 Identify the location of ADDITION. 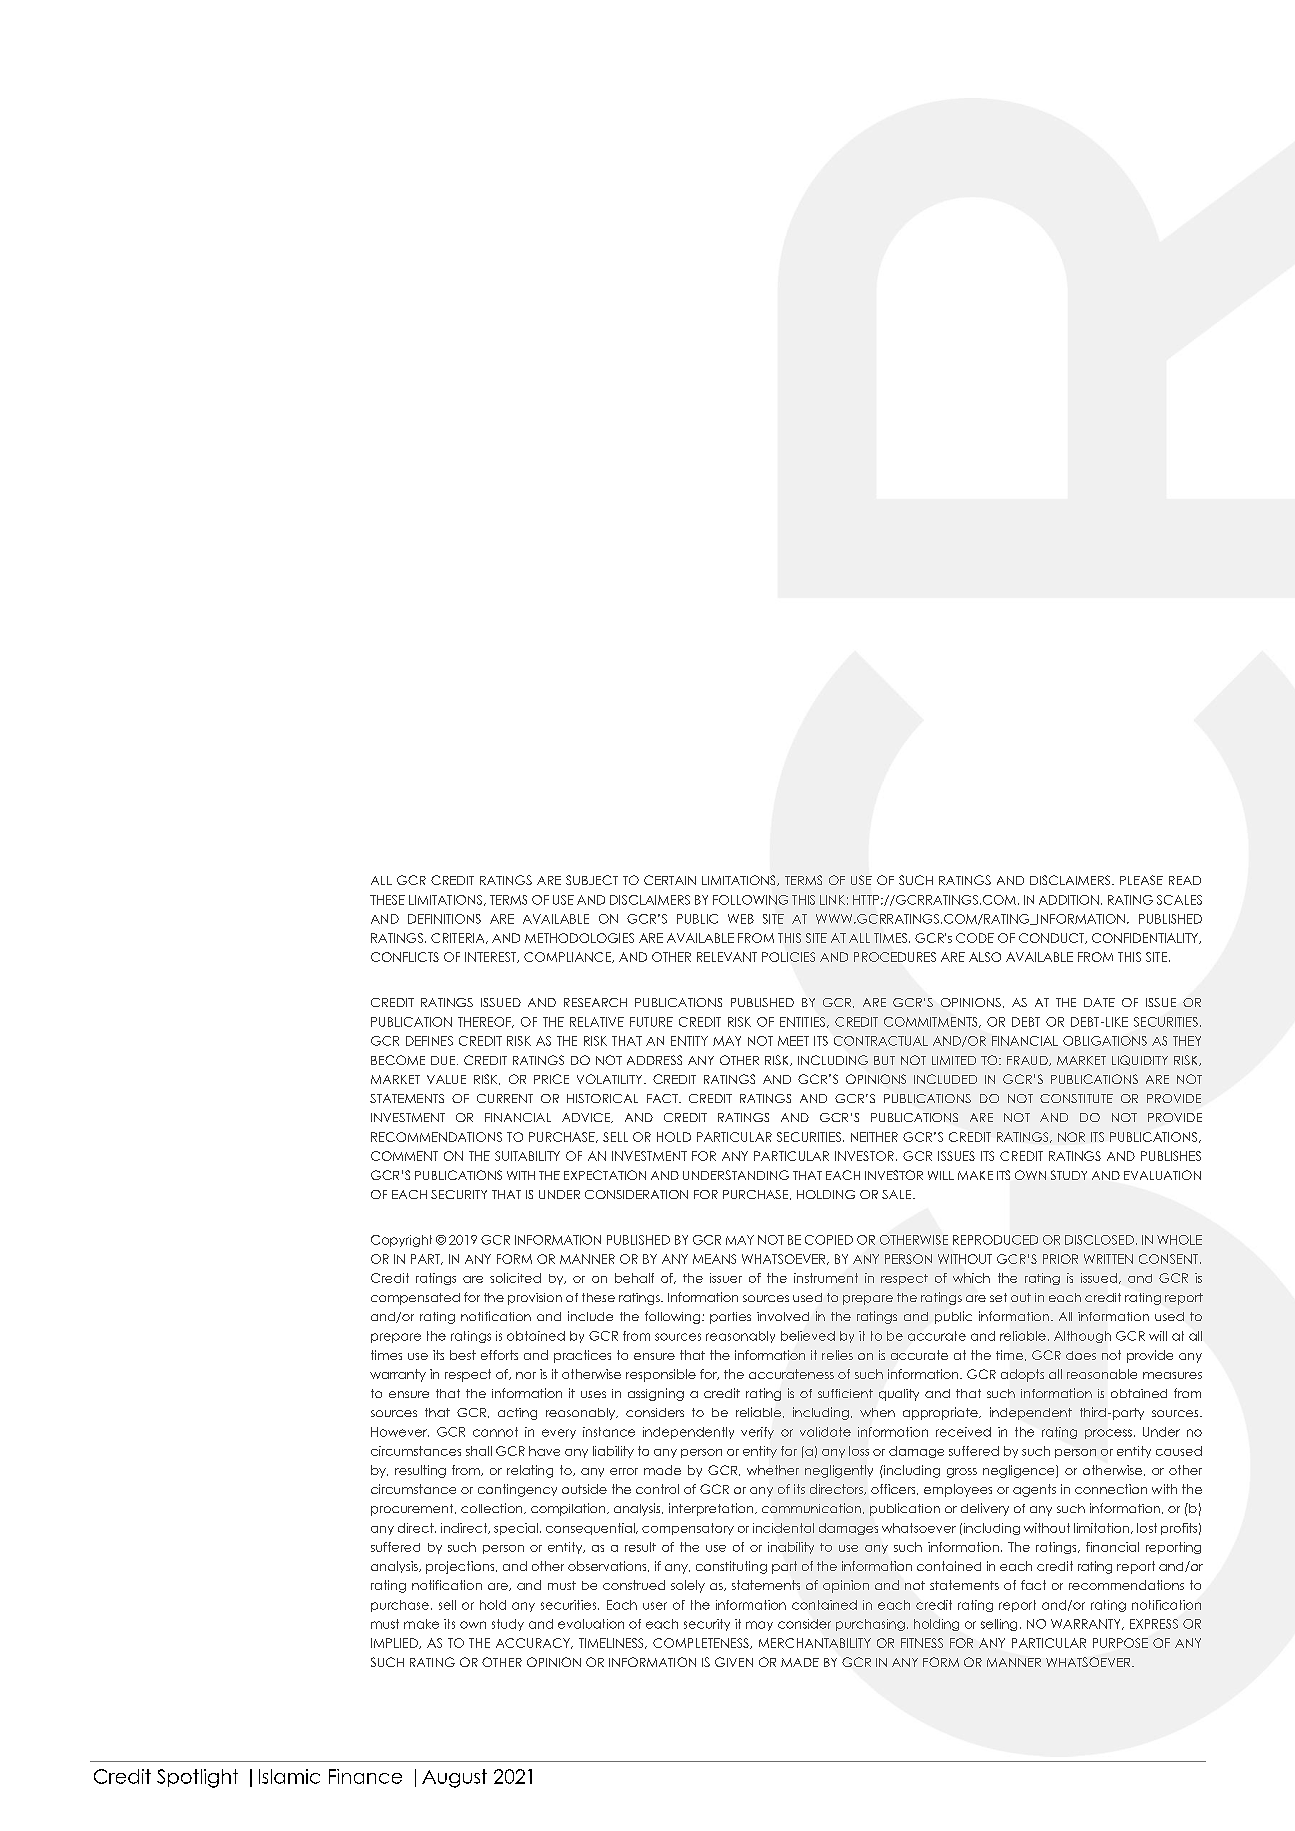
(1069, 900).
